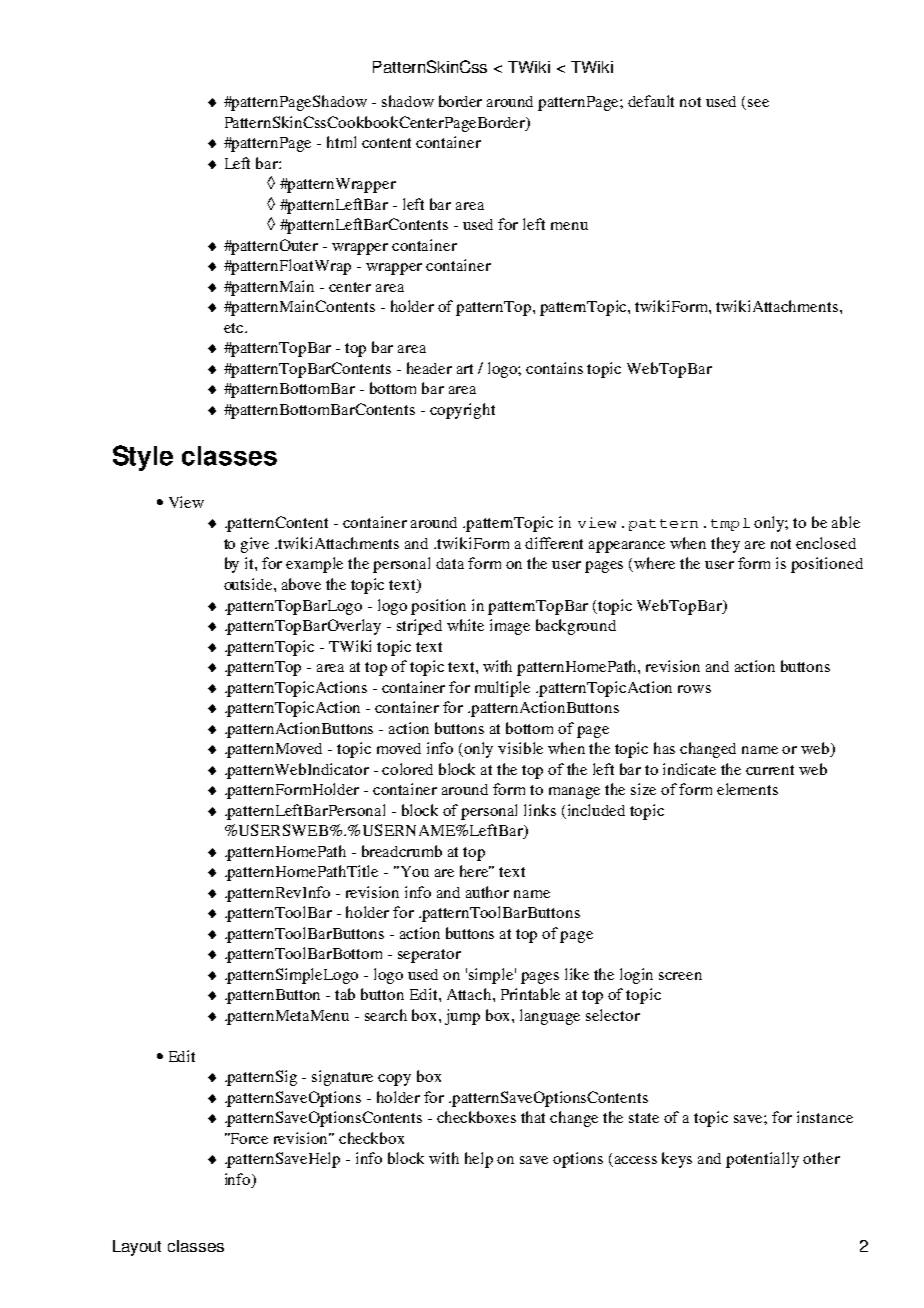 The height and width of the screenshot is (1308, 924). Describe the element at coordinates (747, 789) in the screenshot. I see `elements` at that location.
